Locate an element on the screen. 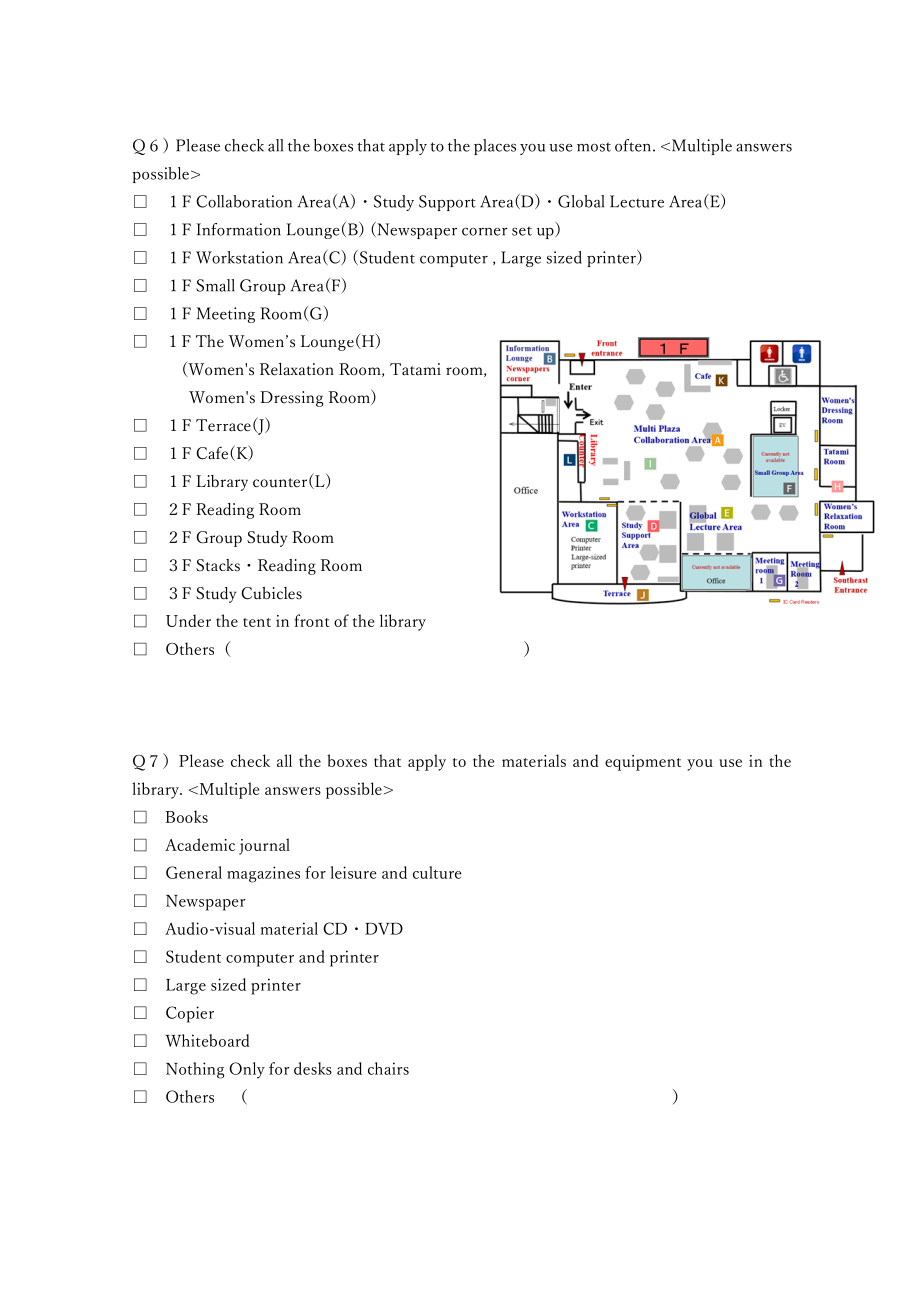 The width and height of the screenshot is (924, 1308). front is located at coordinates (312, 620).
